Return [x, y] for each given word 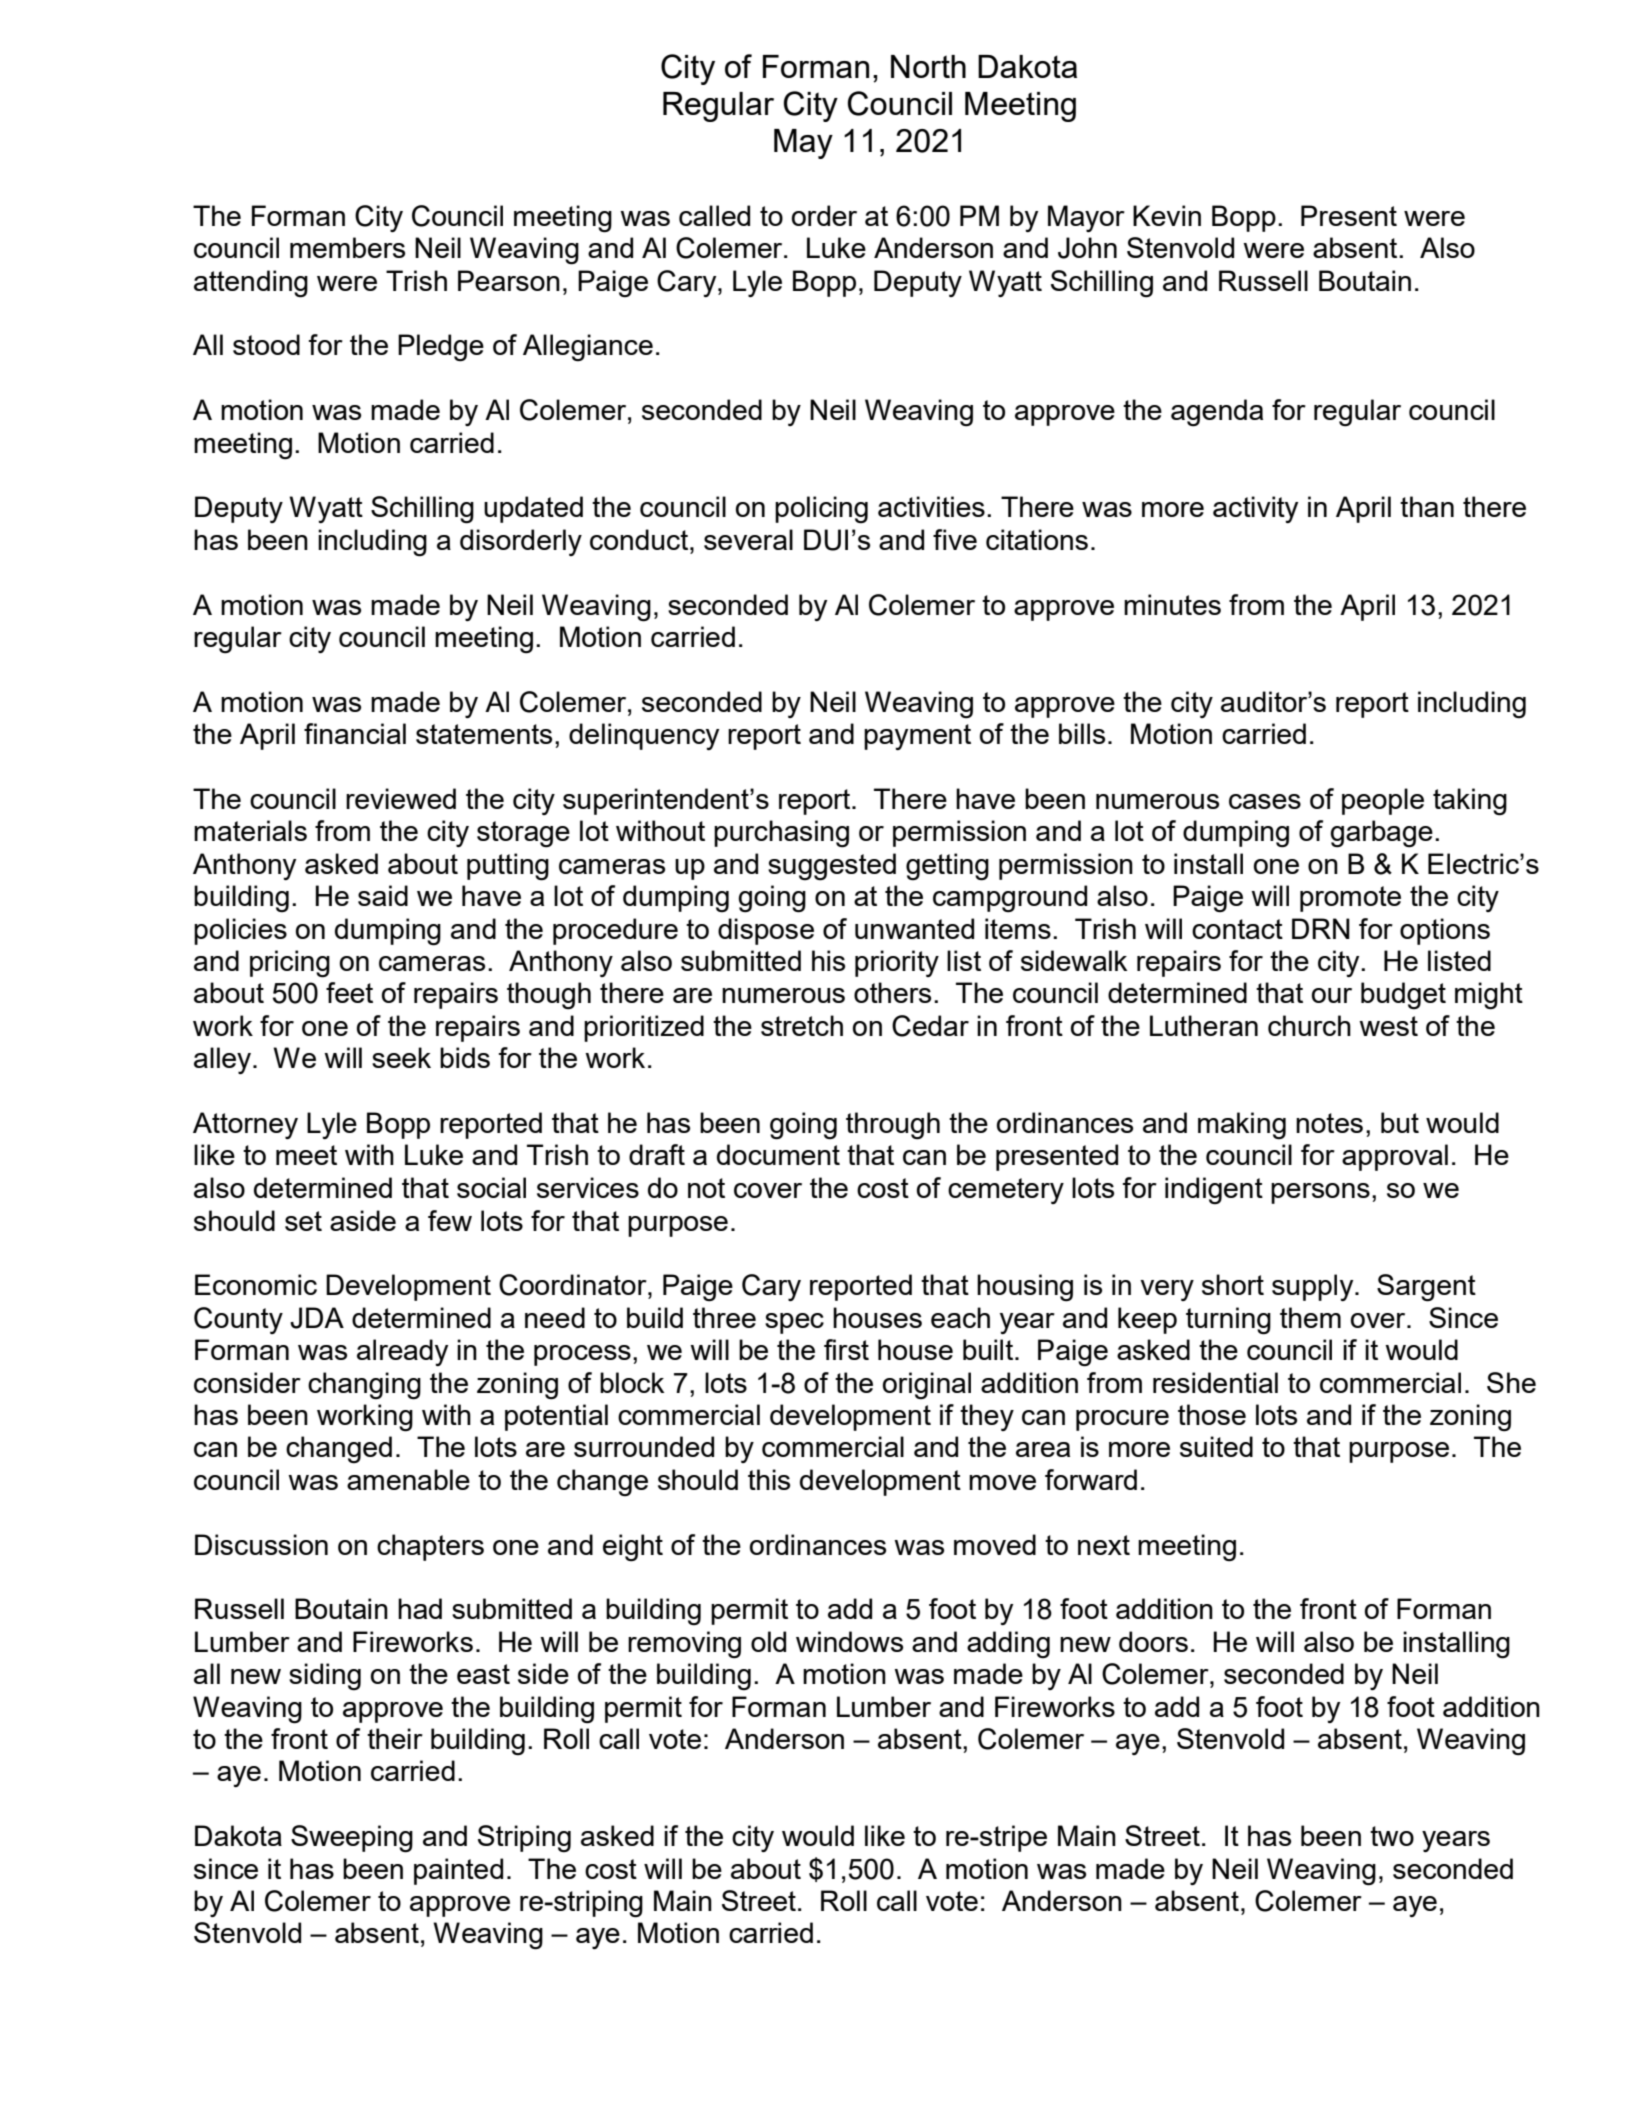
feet [349, 992]
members [347, 247]
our [1332, 995]
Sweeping [352, 1839]
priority [897, 963]
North [928, 66]
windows [849, 1641]
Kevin [1167, 215]
